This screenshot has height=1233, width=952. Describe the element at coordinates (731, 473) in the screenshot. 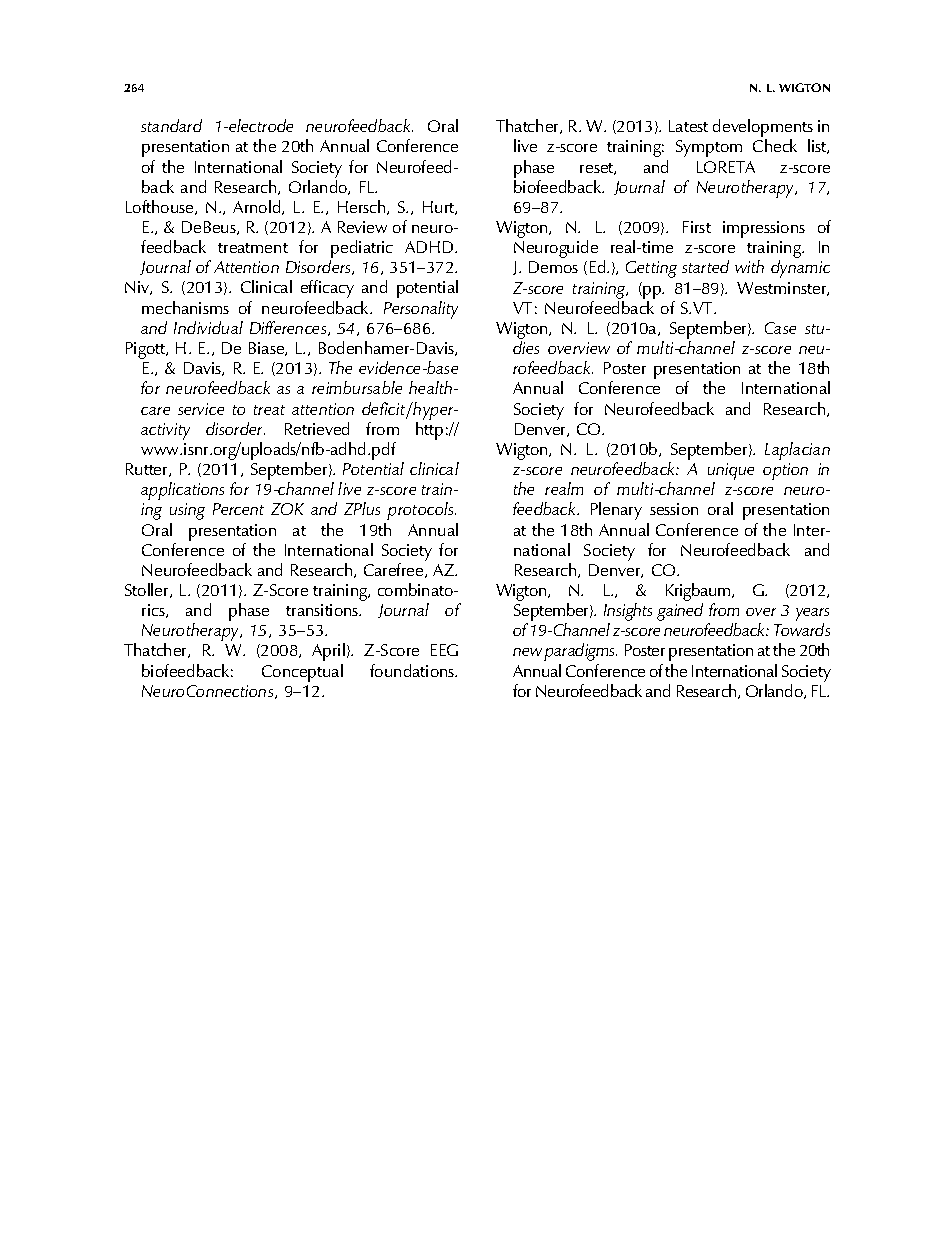

I see `unique` at that location.
